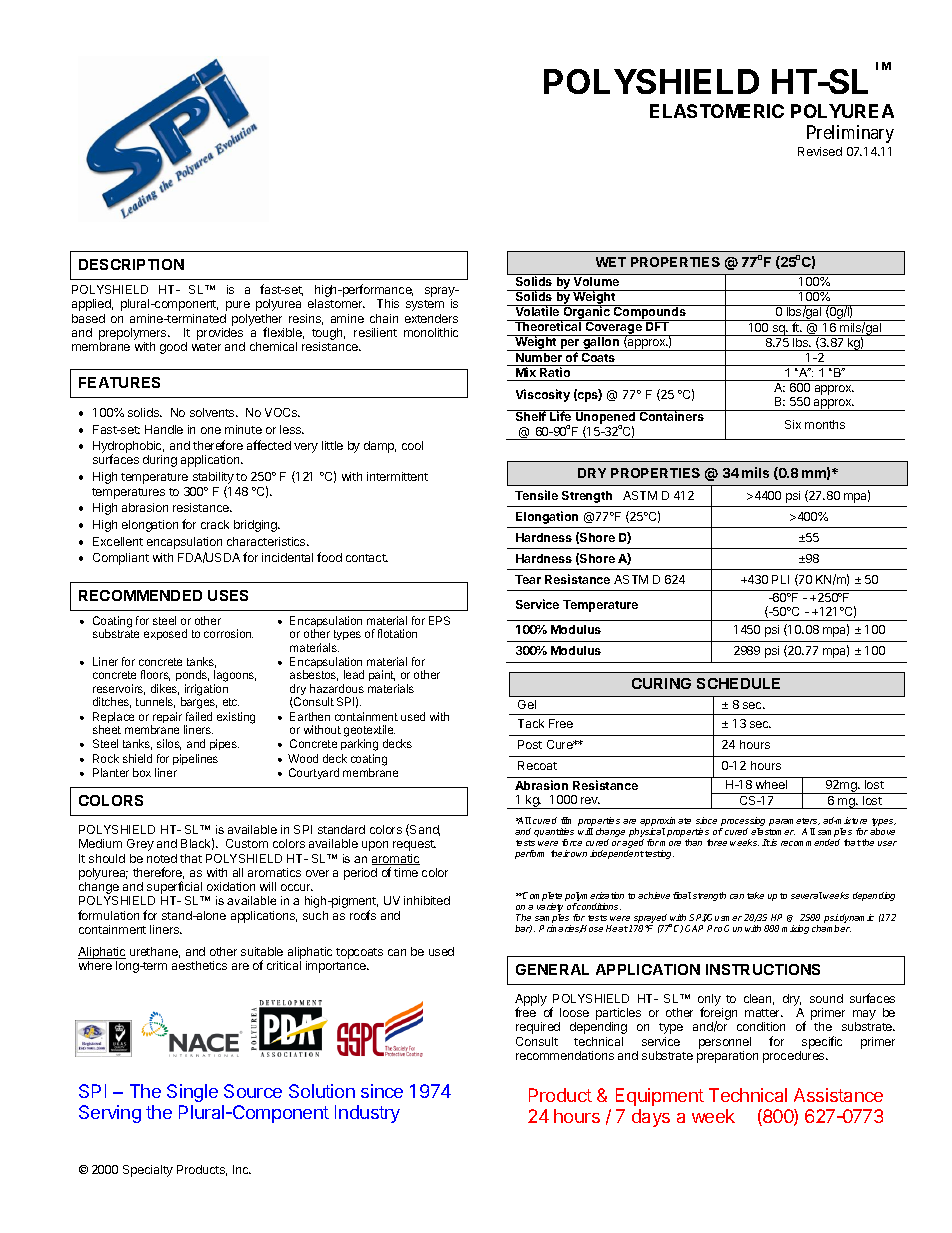 The width and height of the screenshot is (952, 1233). What do you see at coordinates (738, 683) in the screenshot?
I see `SCHEDULE` at bounding box center [738, 683].
